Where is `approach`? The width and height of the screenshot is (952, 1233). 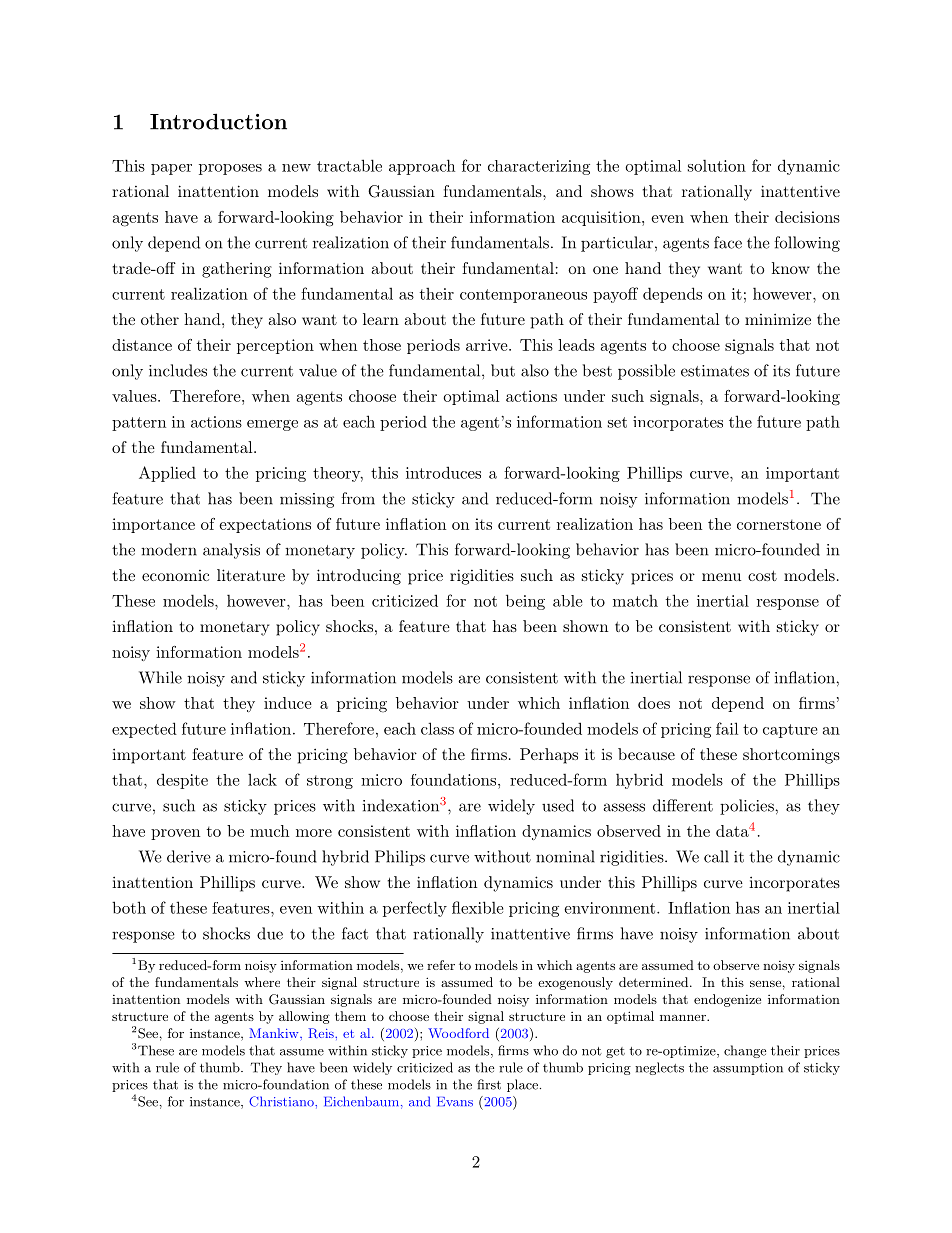
approach is located at coordinates (422, 167).
